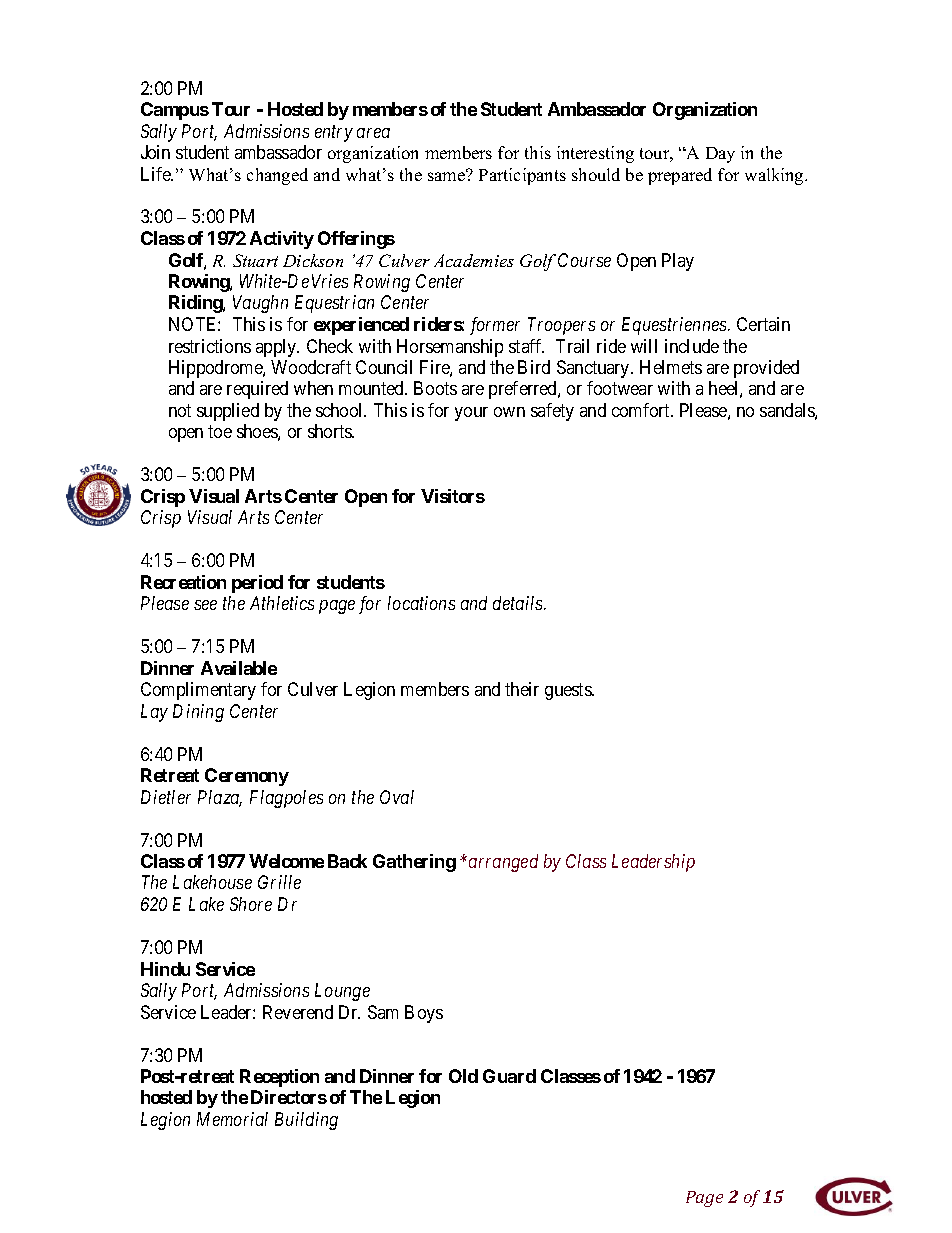 The height and width of the page is (1233, 952). What do you see at coordinates (569, 692) in the page?
I see `guests` at bounding box center [569, 692].
